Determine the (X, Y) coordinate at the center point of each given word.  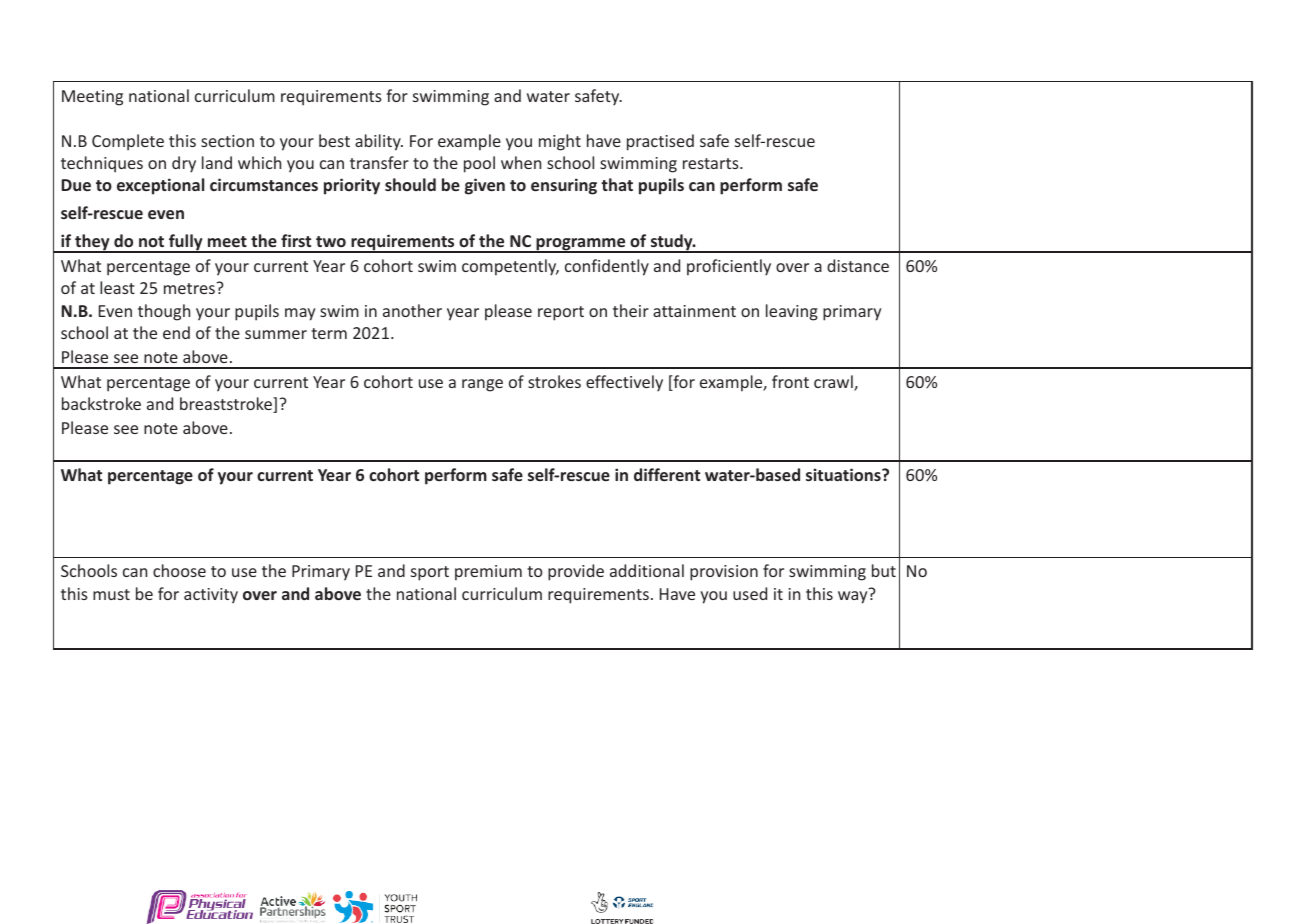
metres (189, 288)
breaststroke (227, 405)
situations (844, 474)
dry (184, 164)
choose (179, 570)
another (412, 310)
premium (488, 573)
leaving (792, 312)
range (482, 385)
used (750, 593)
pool (479, 164)
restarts (712, 163)
